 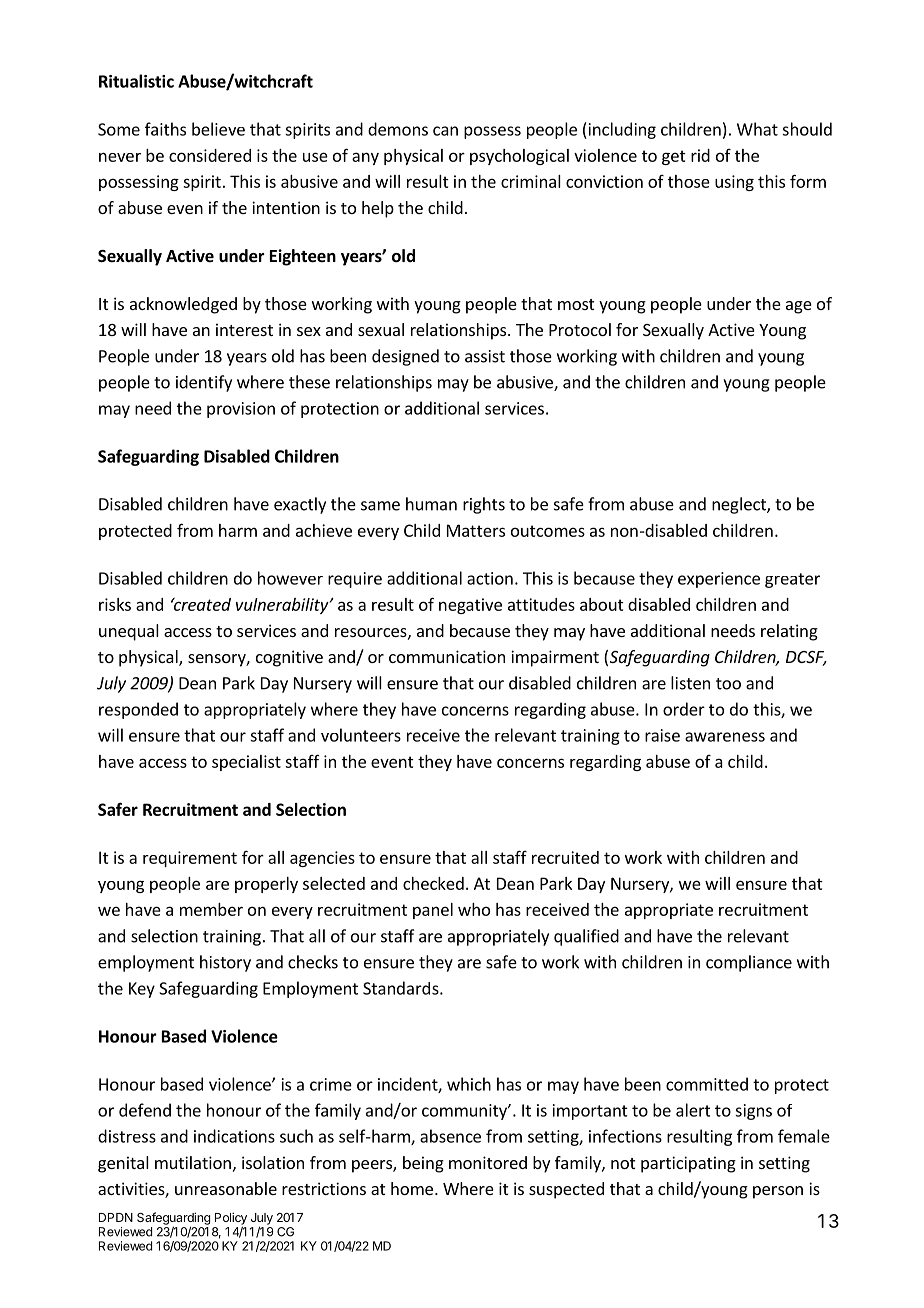 I want to click on monitored, so click(x=488, y=1162).
